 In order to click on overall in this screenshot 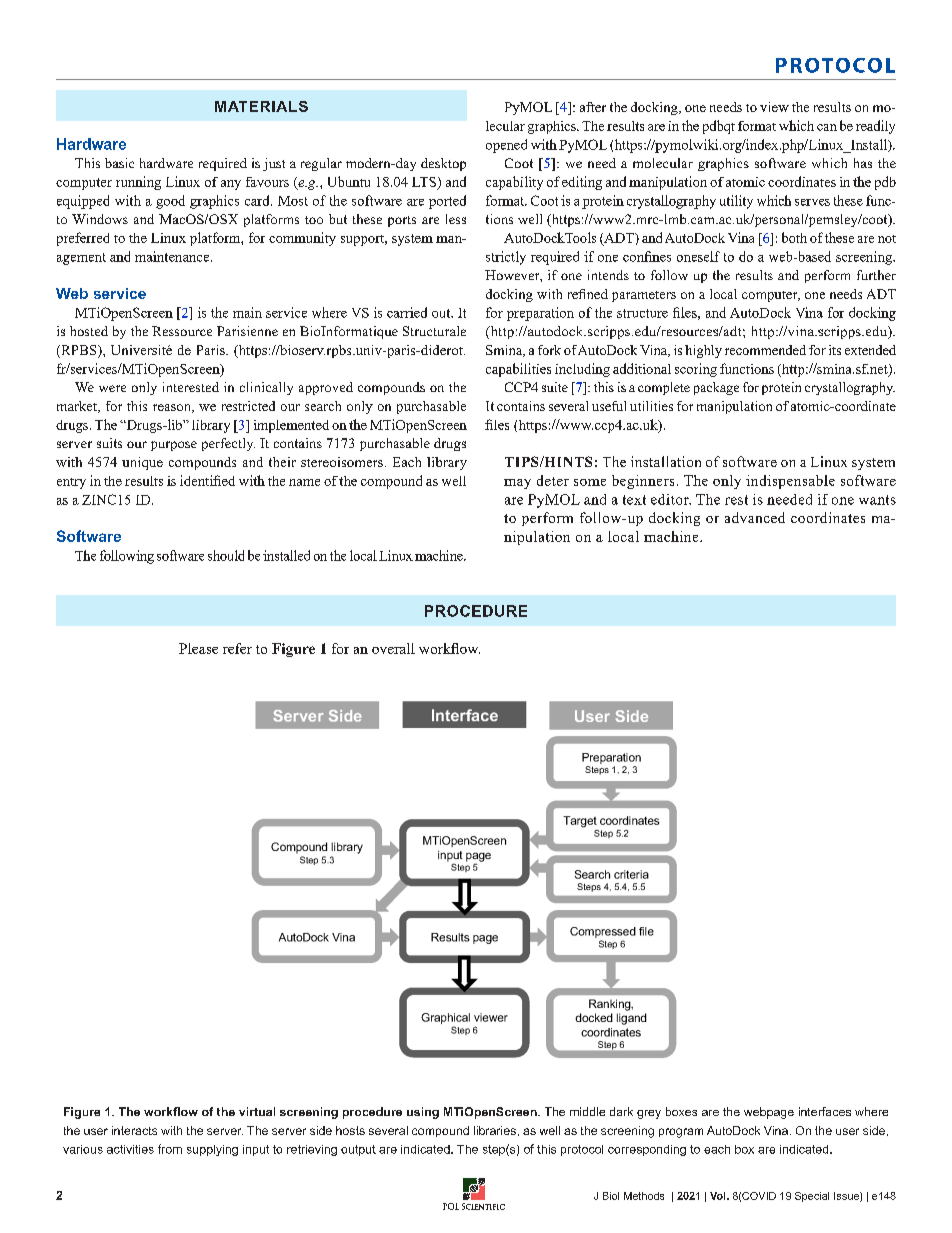, I will do `click(393, 648)`.
